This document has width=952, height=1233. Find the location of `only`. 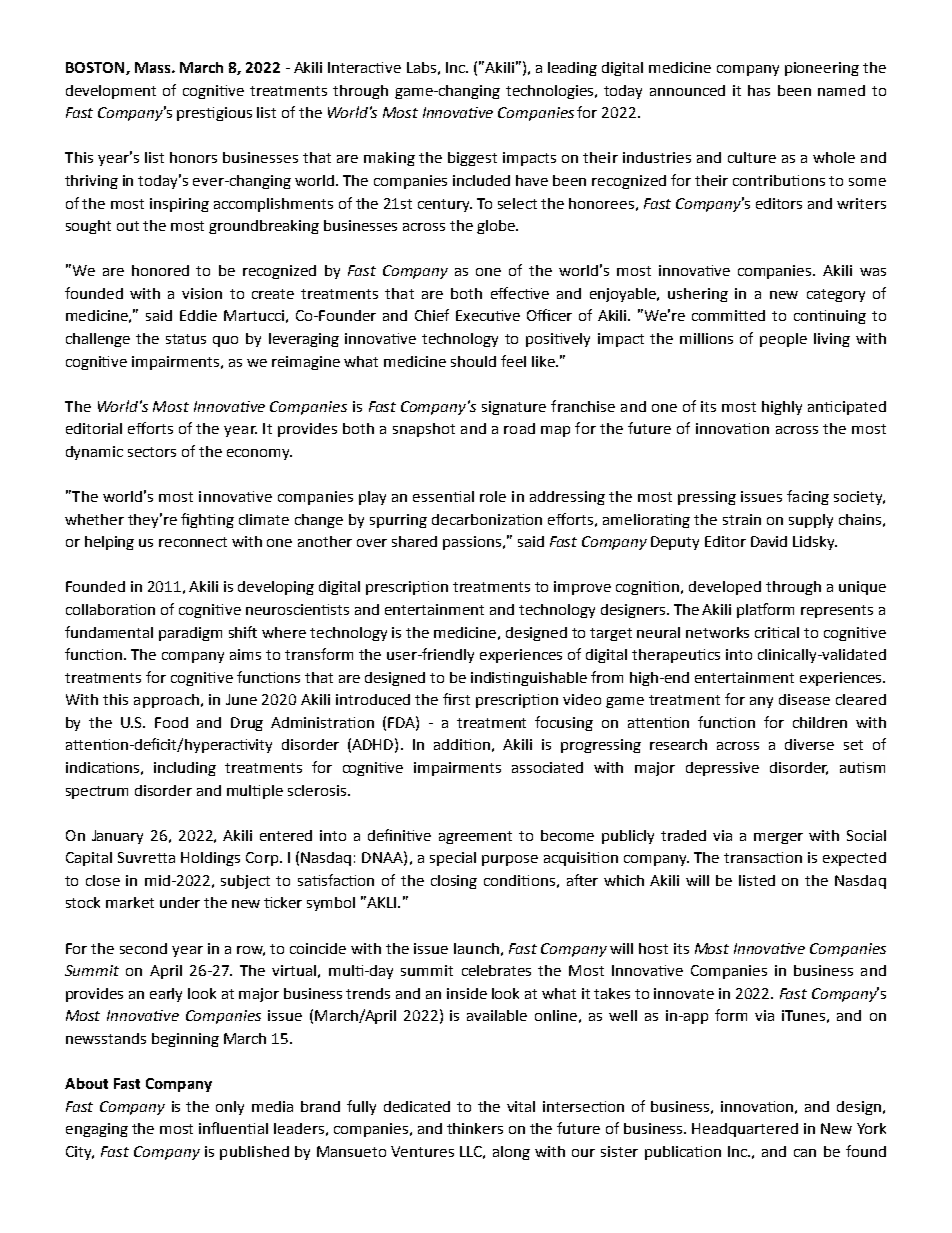

only is located at coordinates (230, 1108).
